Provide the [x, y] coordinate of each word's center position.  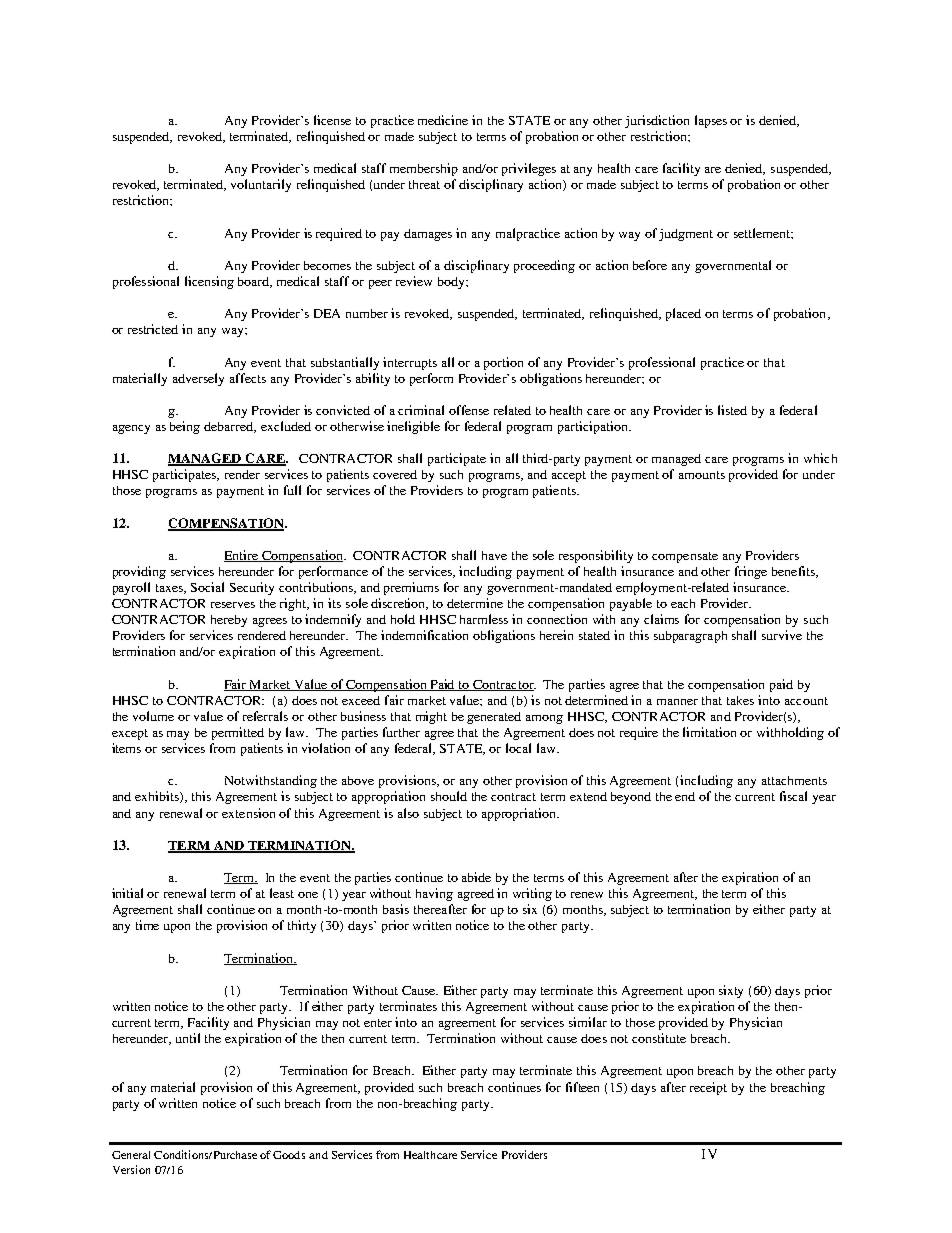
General [131, 1155]
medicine [443, 120]
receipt [708, 1088]
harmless [484, 619]
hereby [229, 621]
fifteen [582, 1087]
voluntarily [261, 185]
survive [782, 635]
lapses [711, 121]
